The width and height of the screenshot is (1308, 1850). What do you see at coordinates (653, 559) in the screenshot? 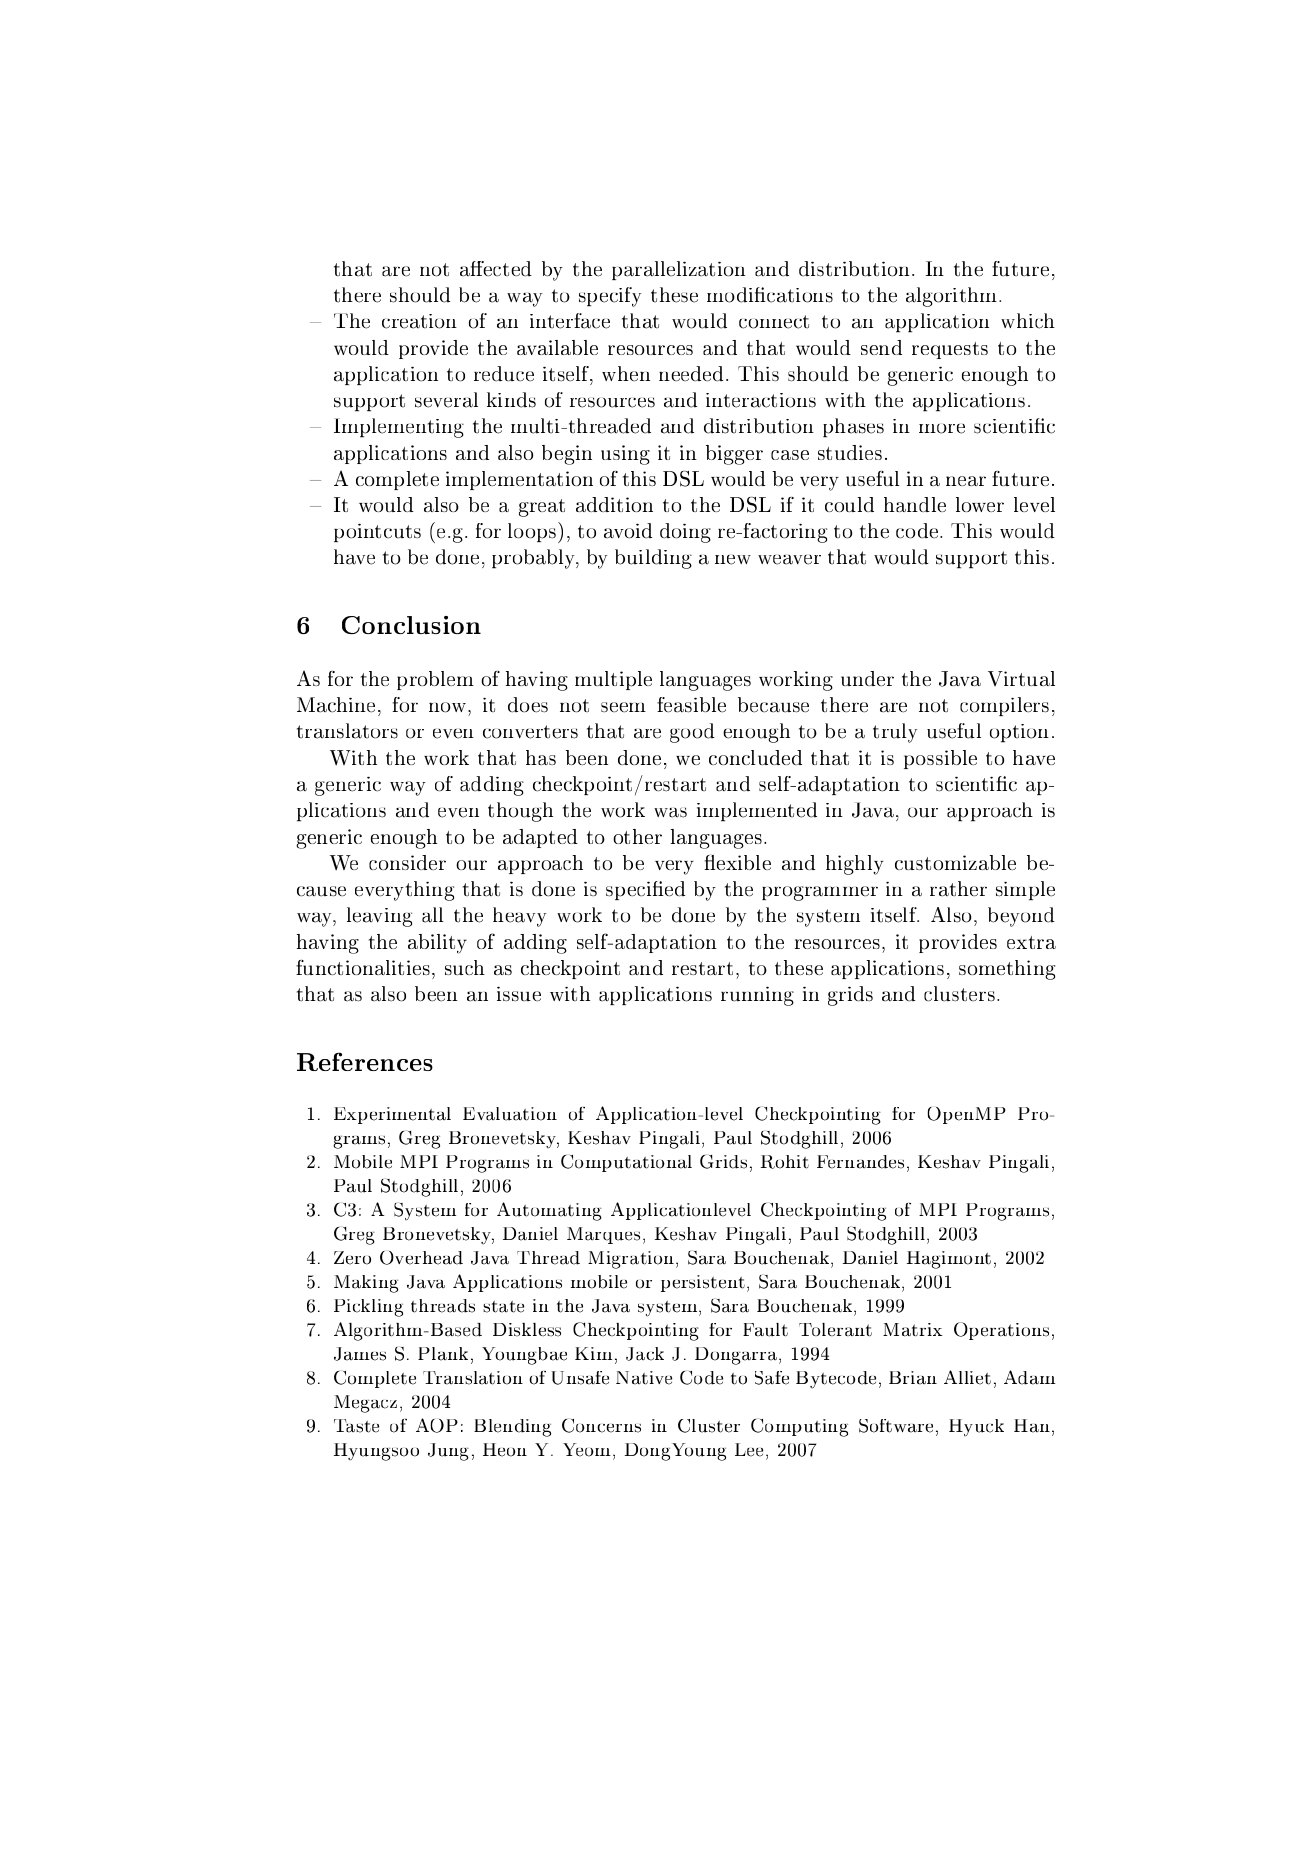
I see `building` at bounding box center [653, 559].
